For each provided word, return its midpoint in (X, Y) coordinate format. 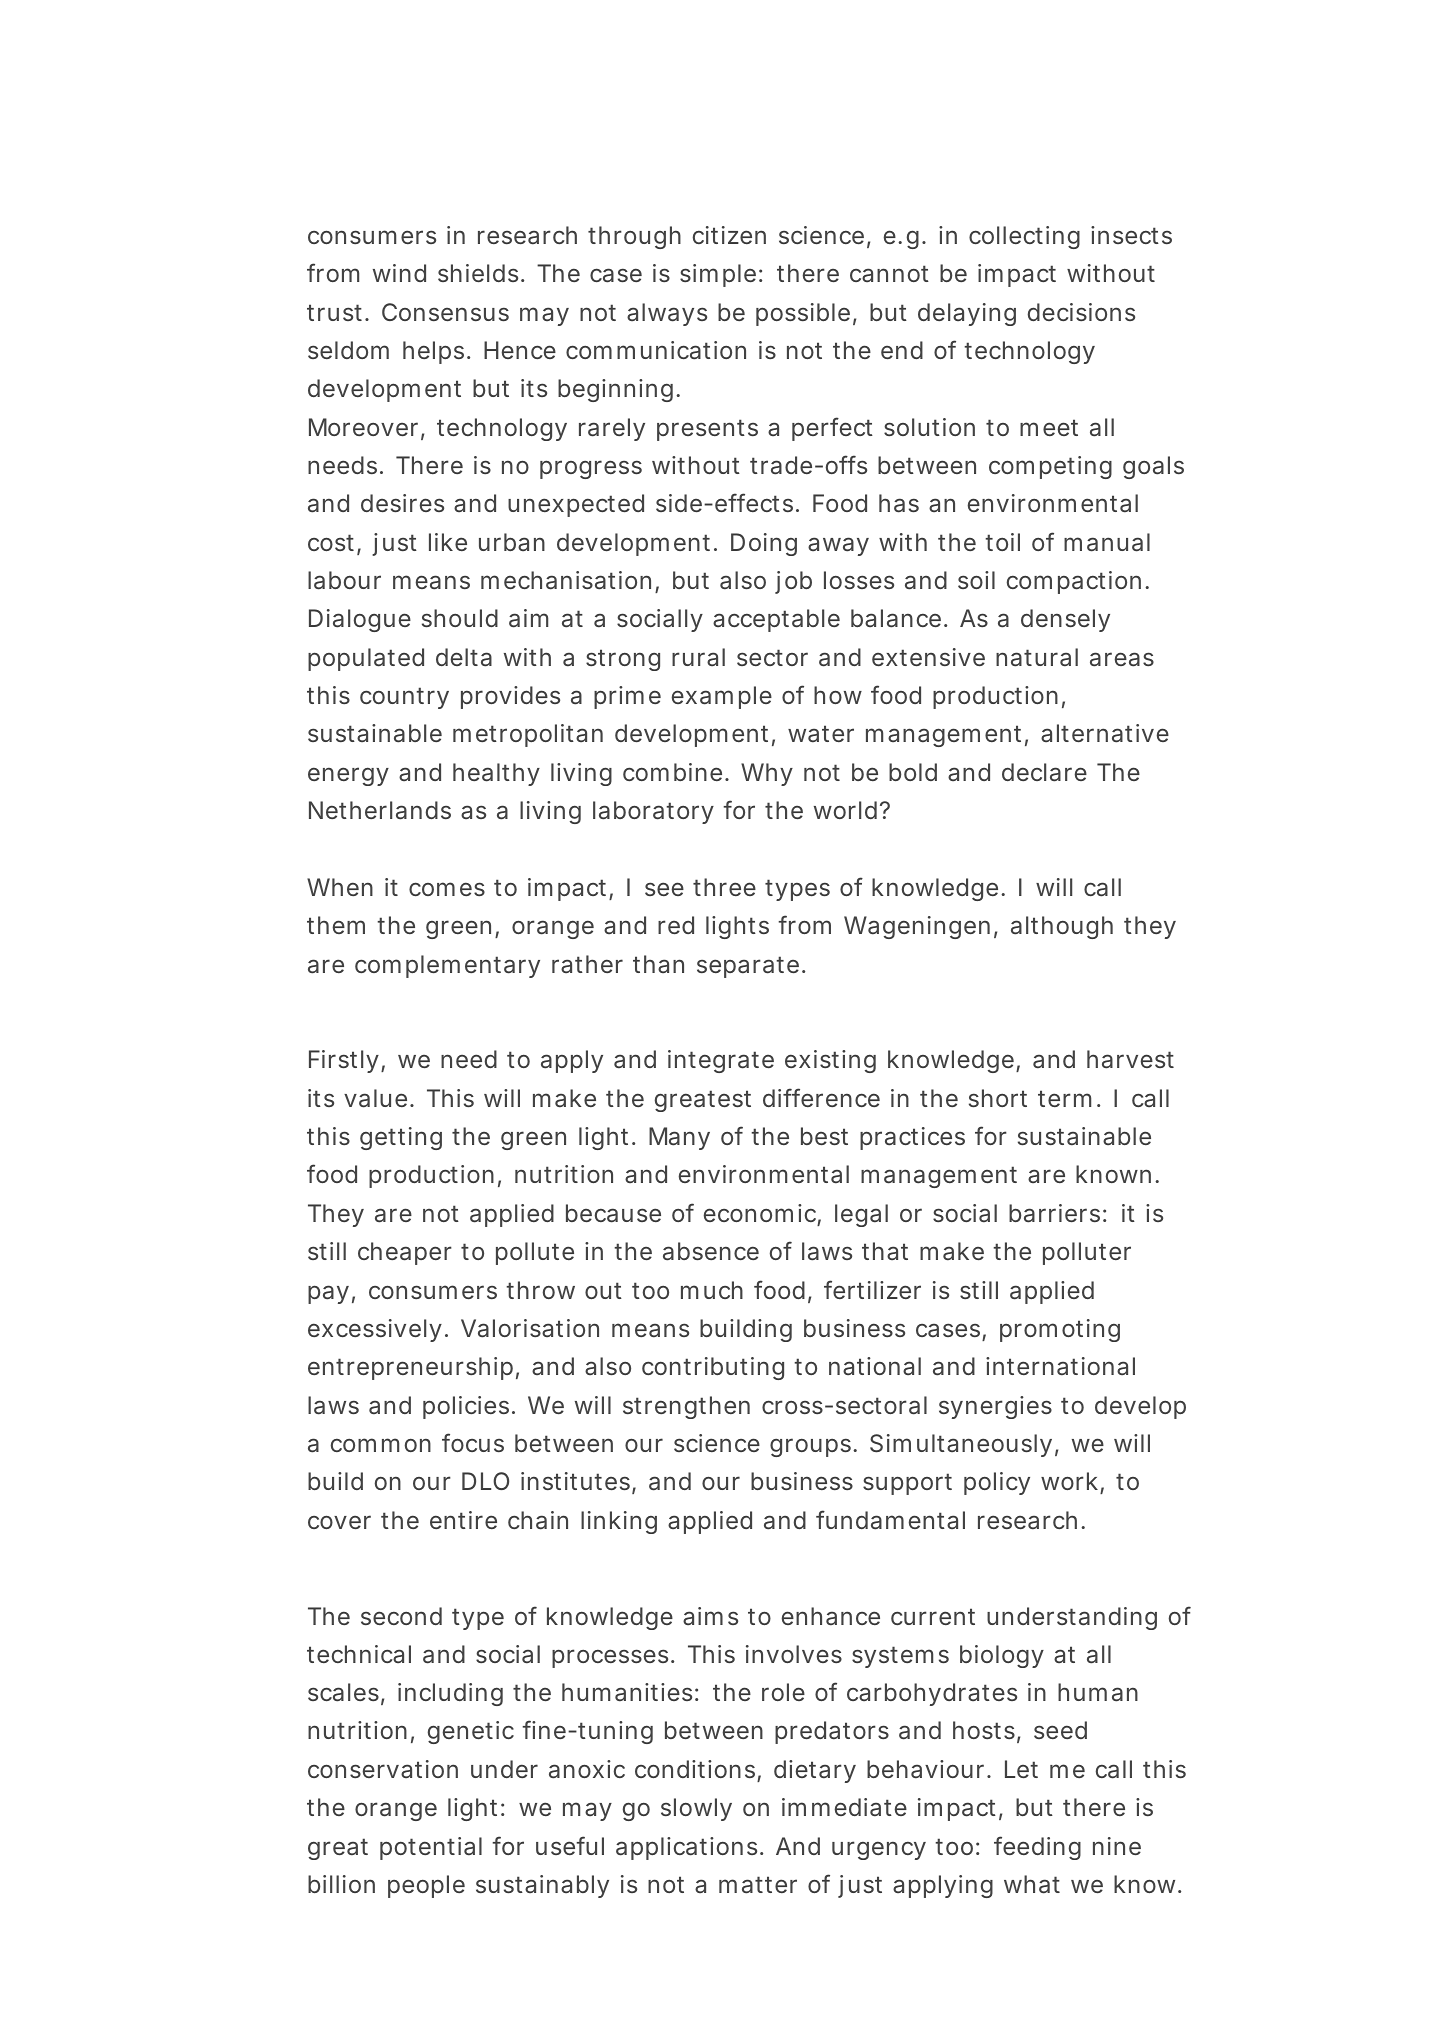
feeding (1037, 1848)
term (1069, 1098)
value (379, 1098)
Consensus (445, 312)
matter (758, 1885)
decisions (1081, 312)
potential (431, 1848)
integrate (721, 1061)
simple (721, 275)
